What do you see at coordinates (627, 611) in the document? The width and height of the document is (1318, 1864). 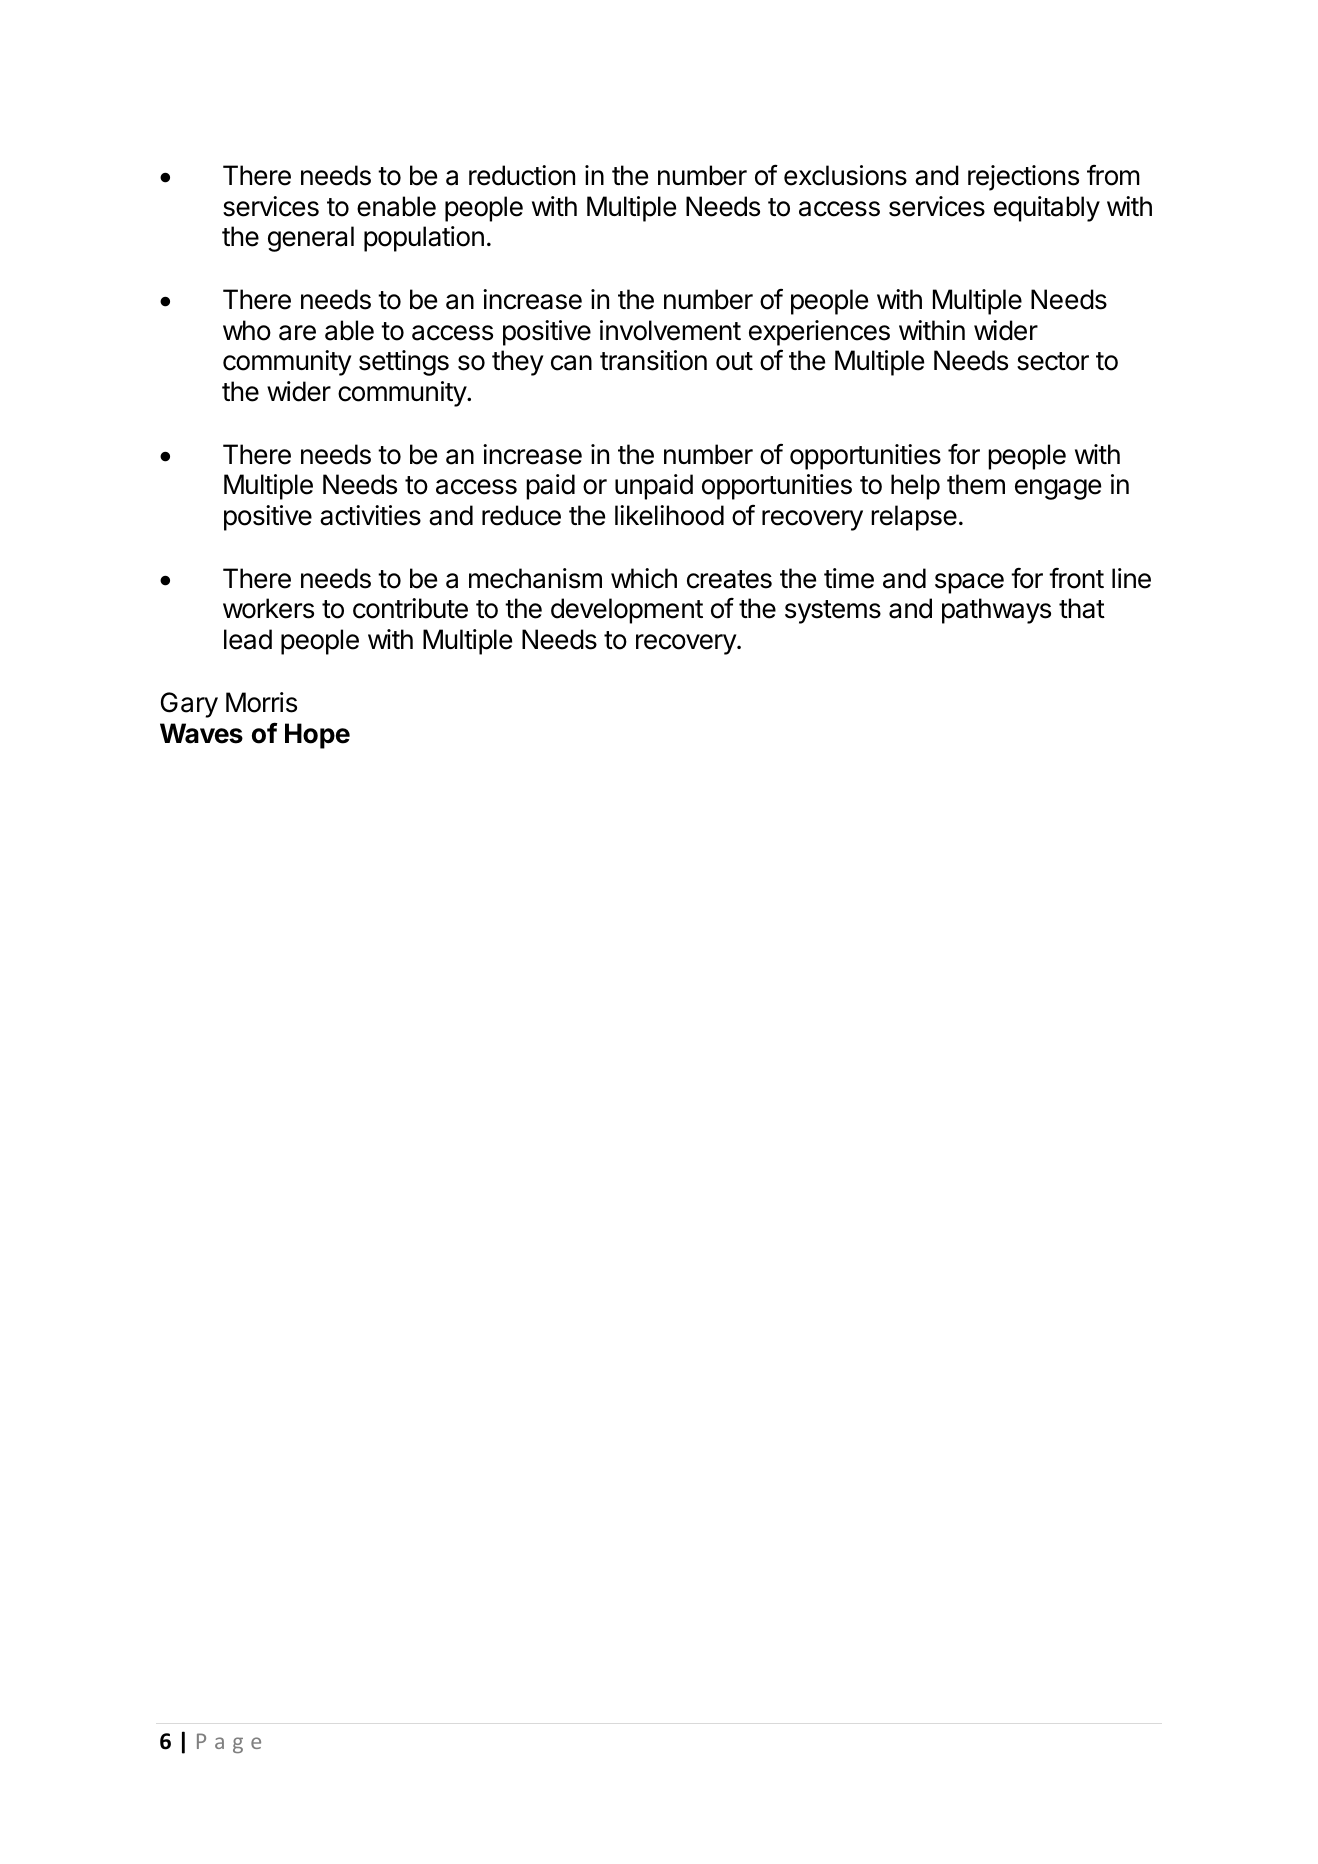 I see `development` at bounding box center [627, 611].
